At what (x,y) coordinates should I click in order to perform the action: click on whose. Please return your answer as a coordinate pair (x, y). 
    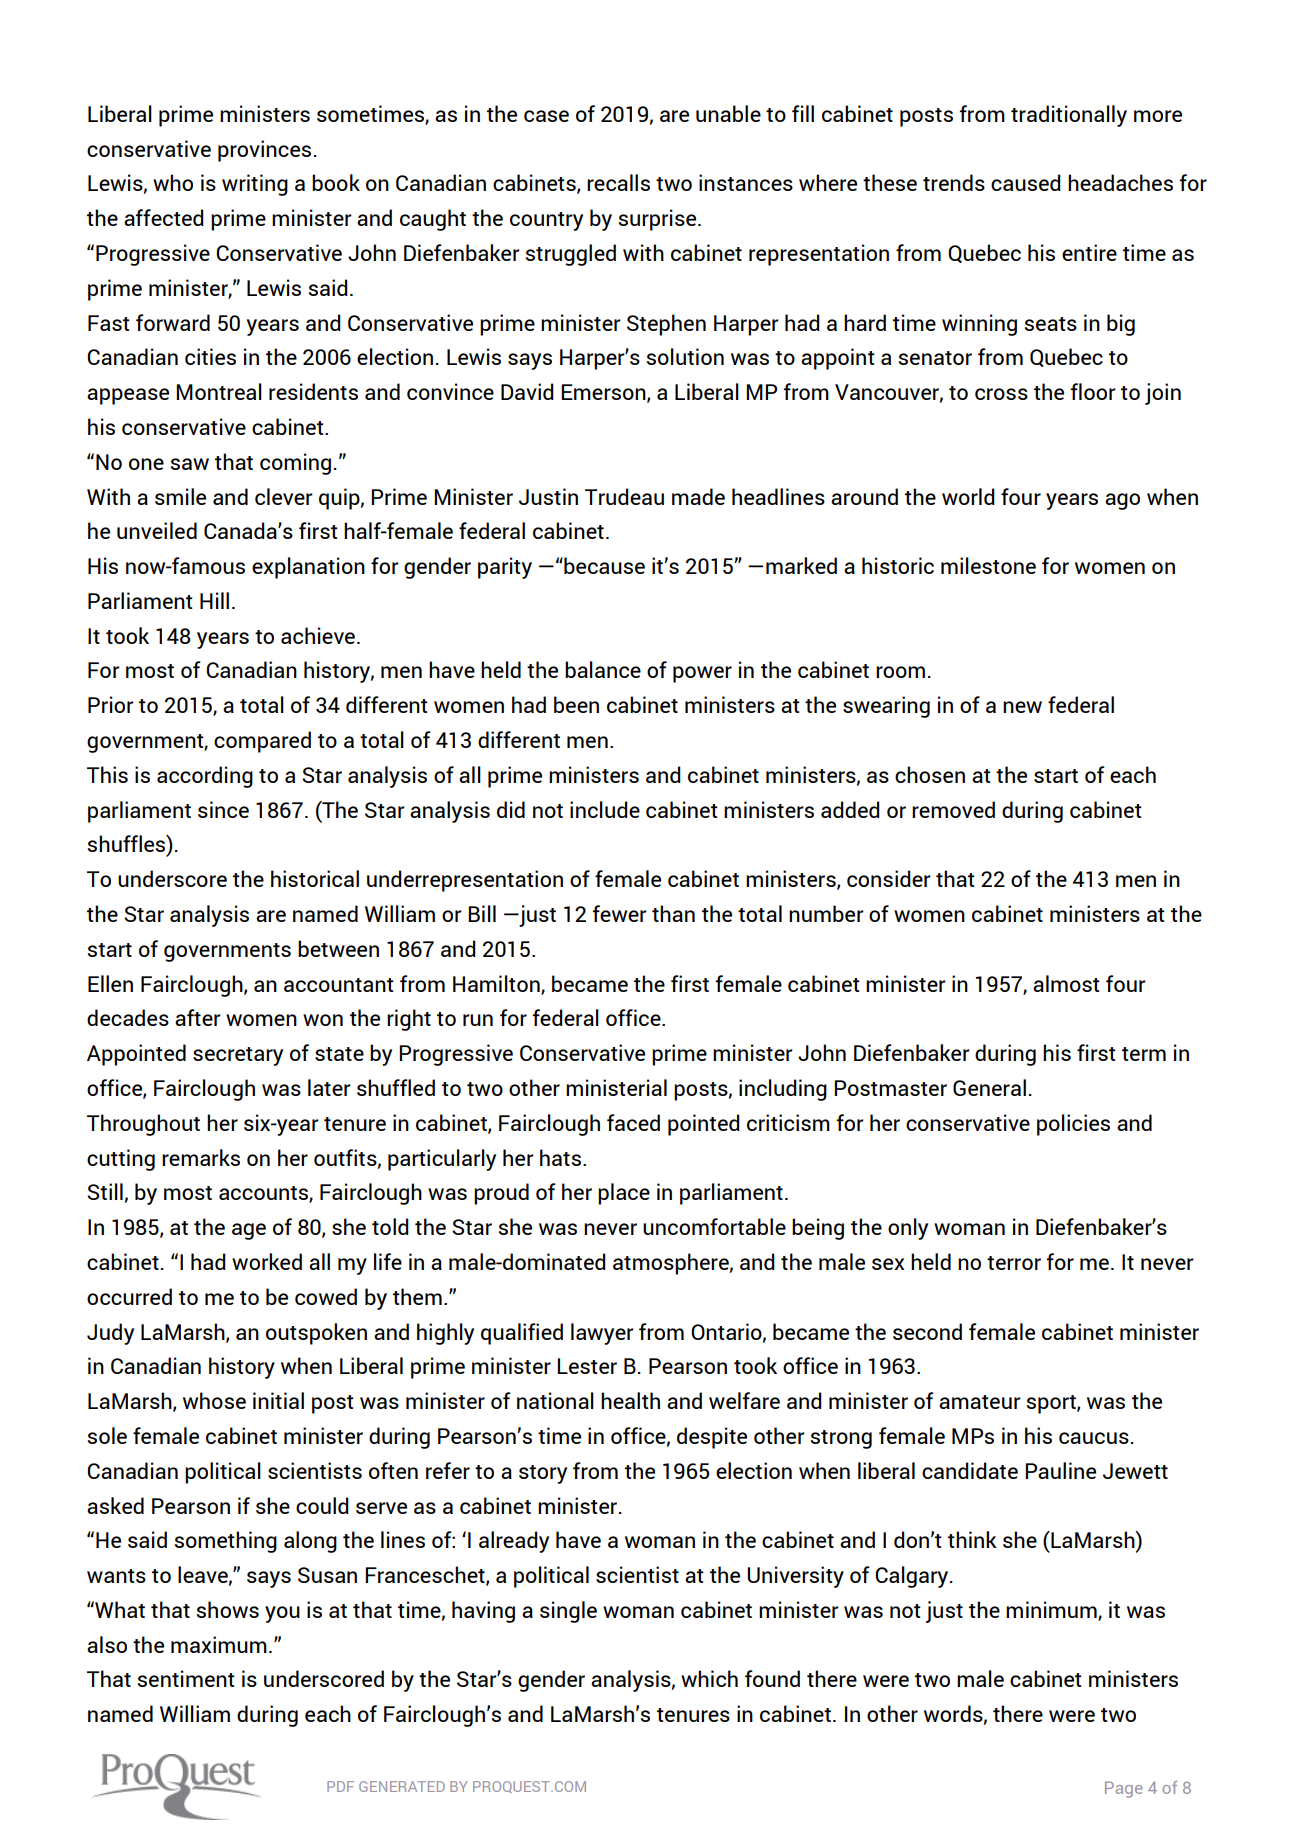
    Looking at the image, I should click on (214, 1400).
